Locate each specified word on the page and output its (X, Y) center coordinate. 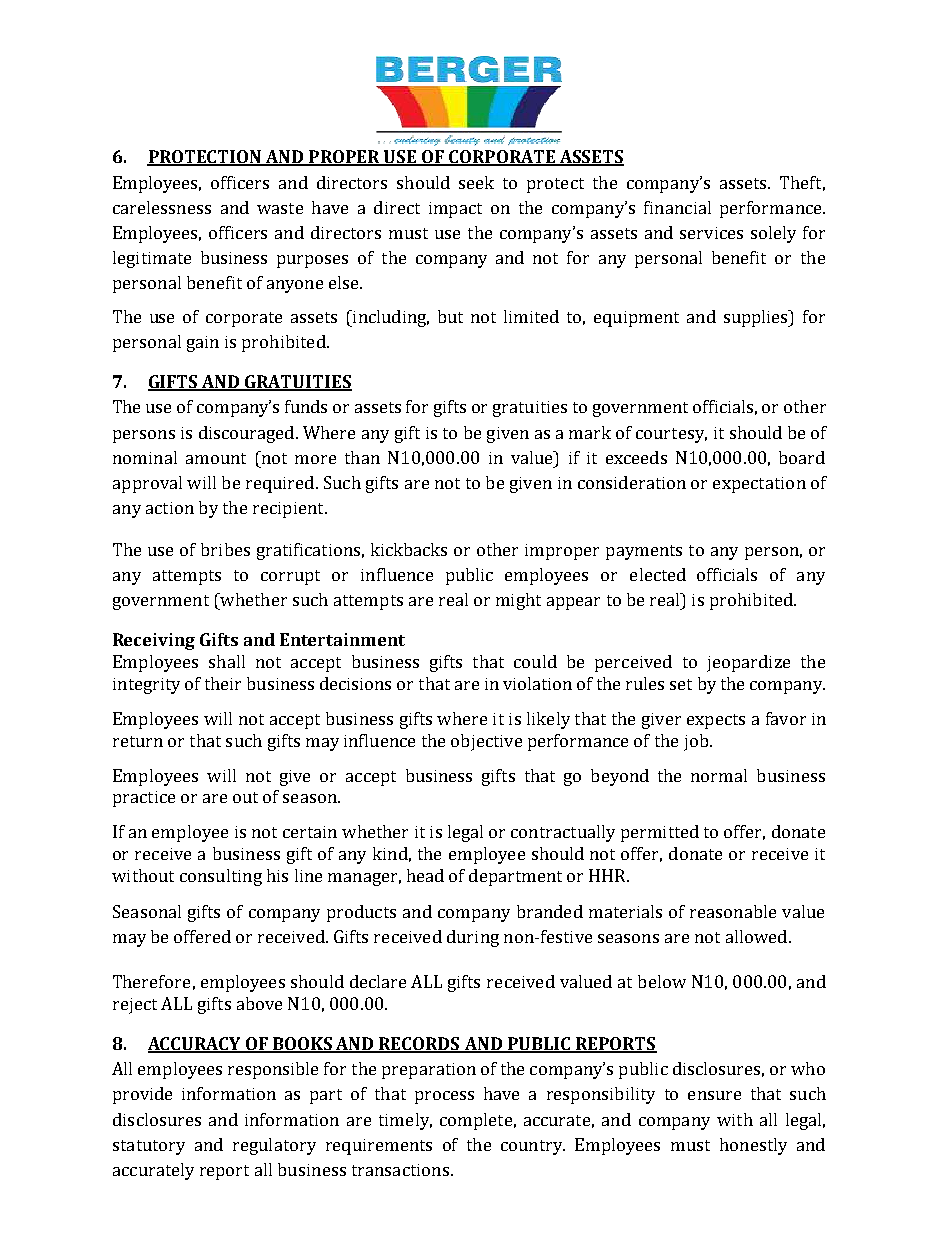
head (425, 875)
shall (227, 661)
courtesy (671, 435)
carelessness (162, 207)
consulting (221, 877)
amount (216, 458)
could (535, 661)
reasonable (733, 911)
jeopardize (748, 663)
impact (455, 210)
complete (476, 1121)
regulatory (274, 1146)
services (711, 233)
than (362, 457)
